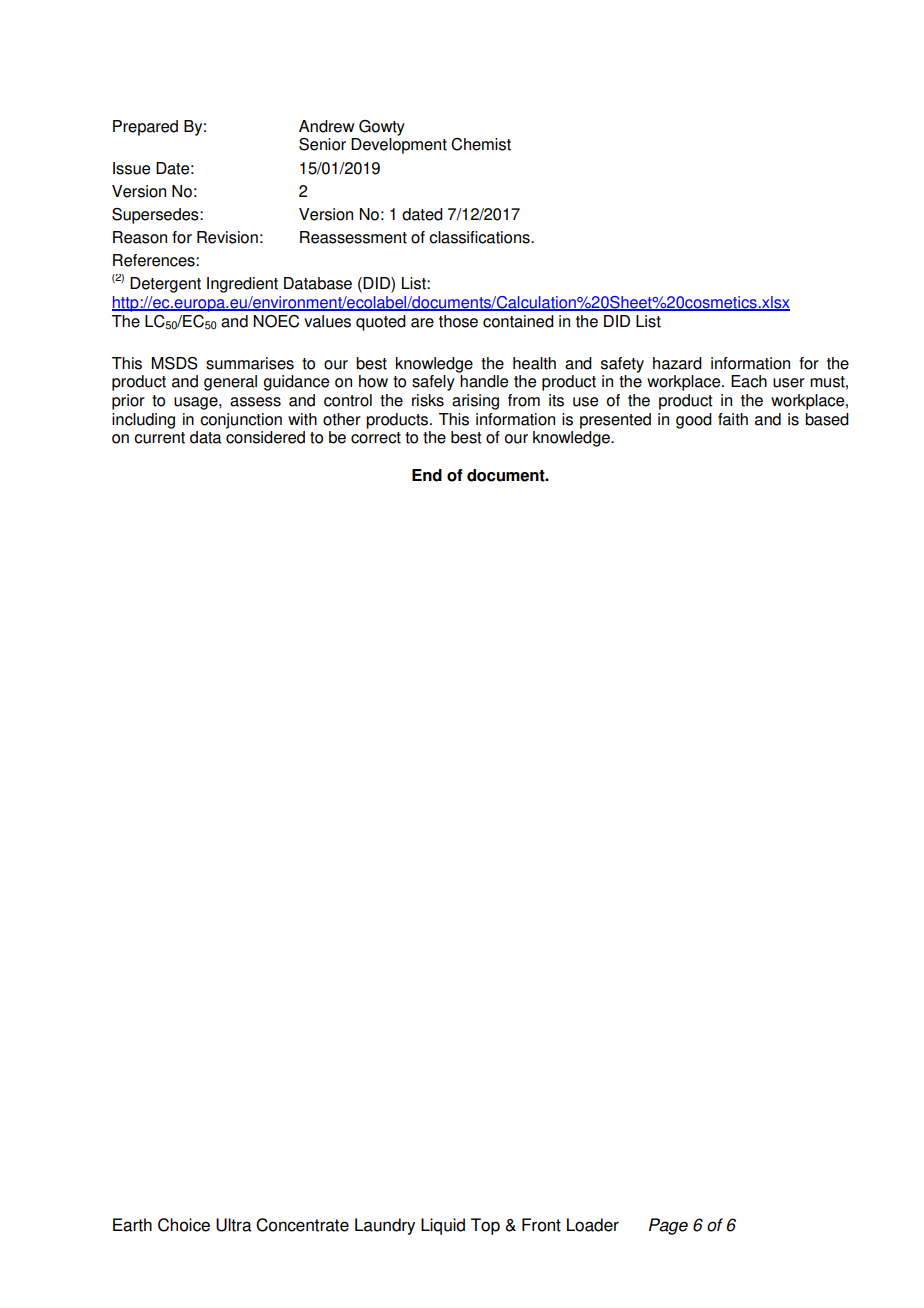 This screenshot has height=1308, width=924. What do you see at coordinates (241, 421) in the screenshot?
I see `conjunction` at bounding box center [241, 421].
